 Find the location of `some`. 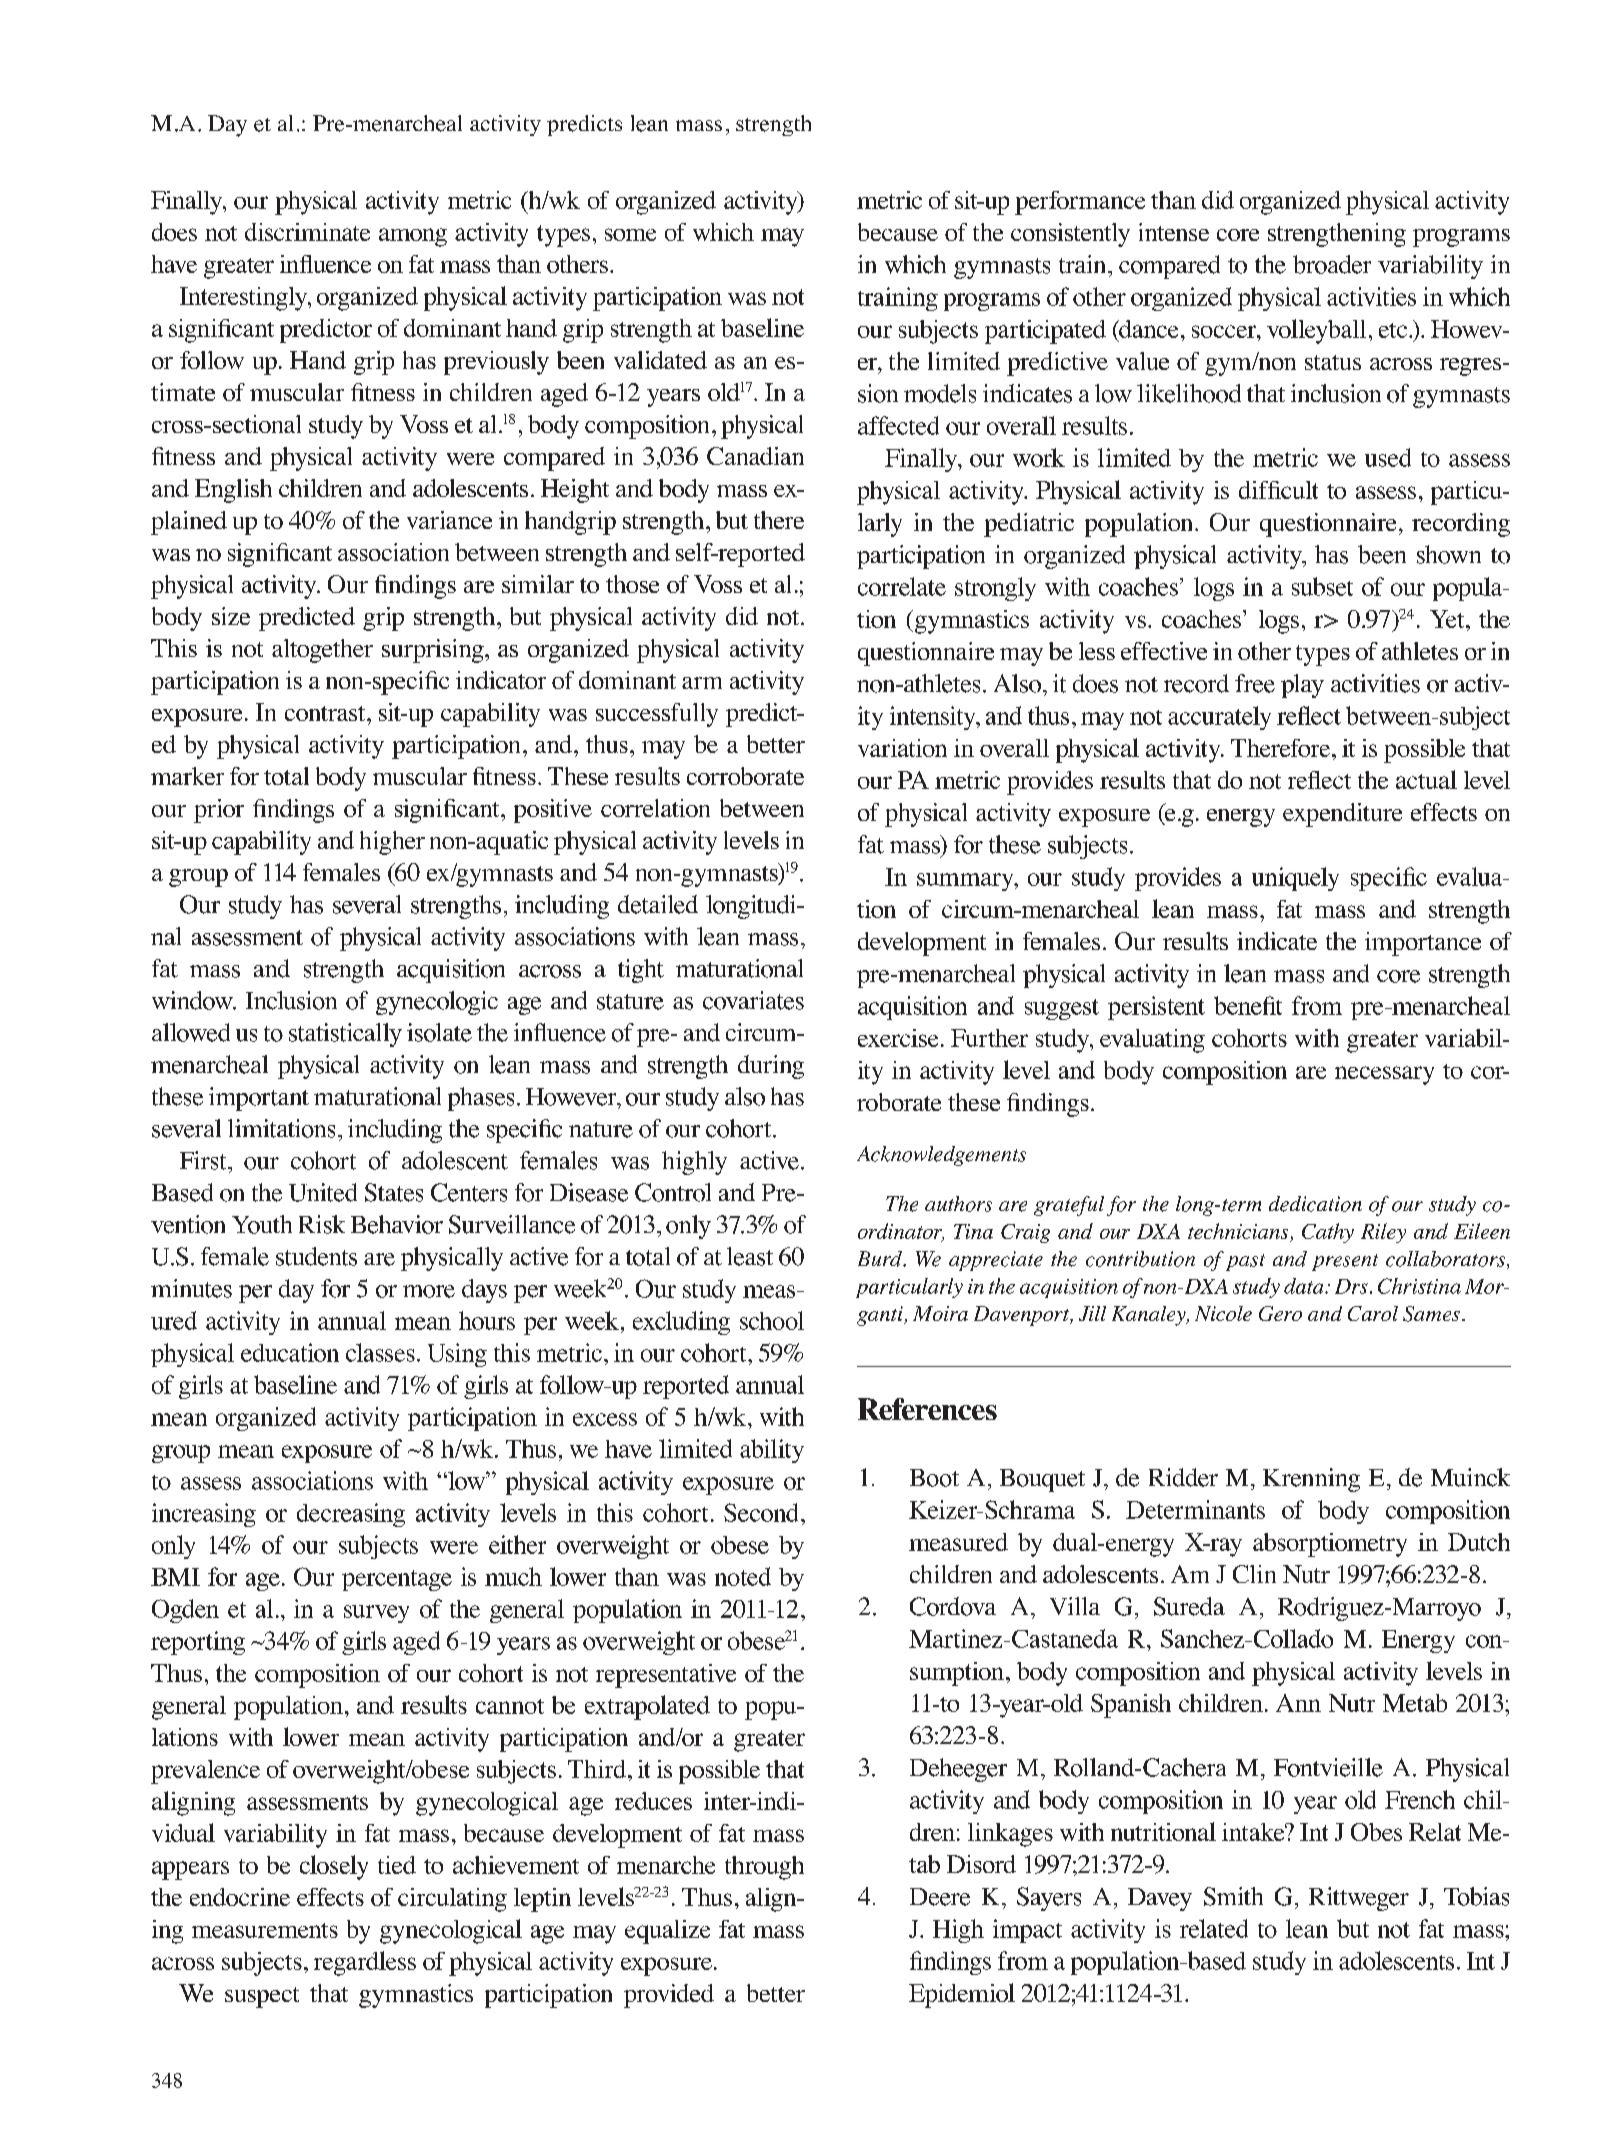

some is located at coordinates (630, 234).
